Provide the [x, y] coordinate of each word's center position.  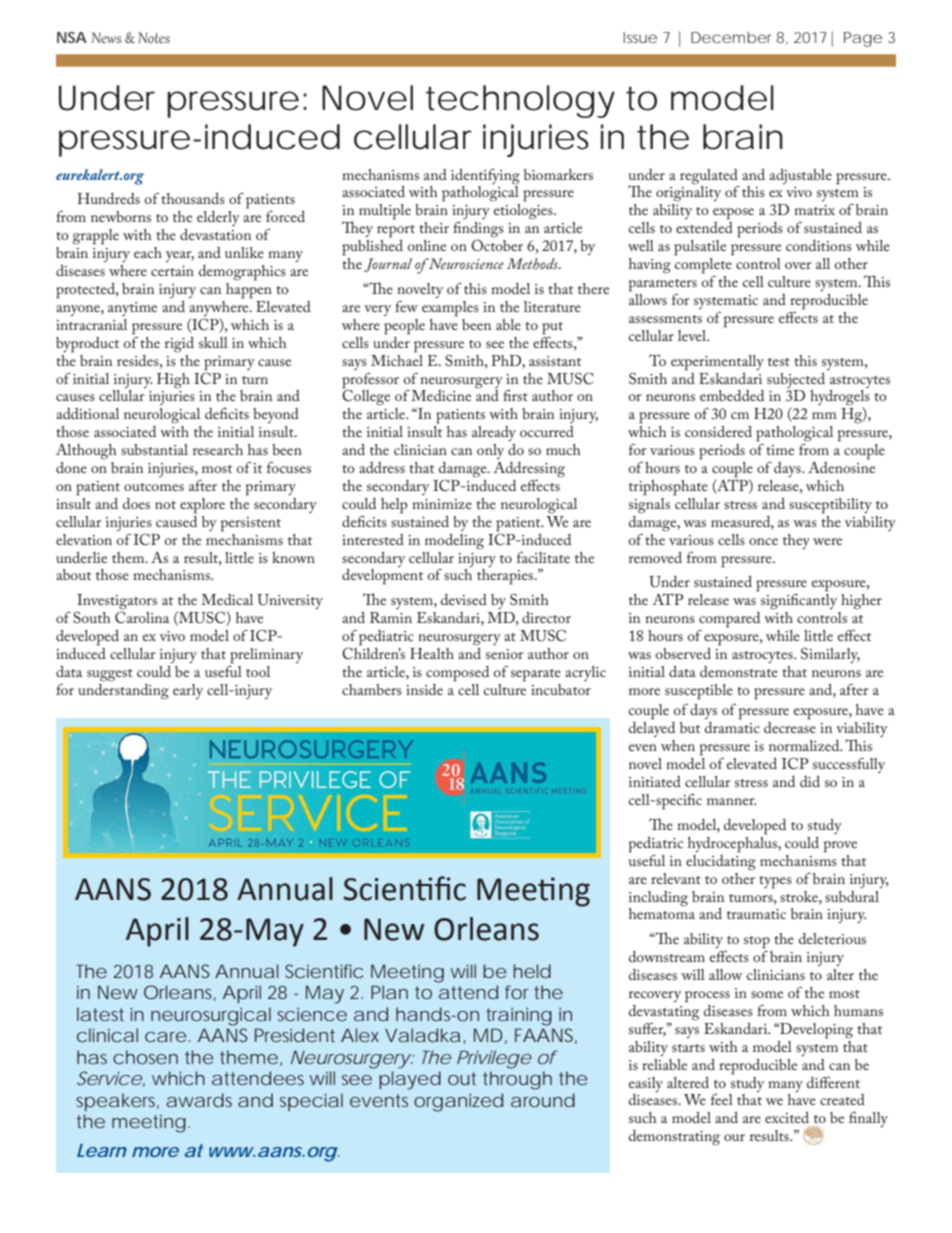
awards [199, 1100]
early [188, 691]
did [810, 781]
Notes [154, 37]
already [494, 433]
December [731, 37]
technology [520, 101]
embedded [732, 395]
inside [424, 689]
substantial [154, 449]
